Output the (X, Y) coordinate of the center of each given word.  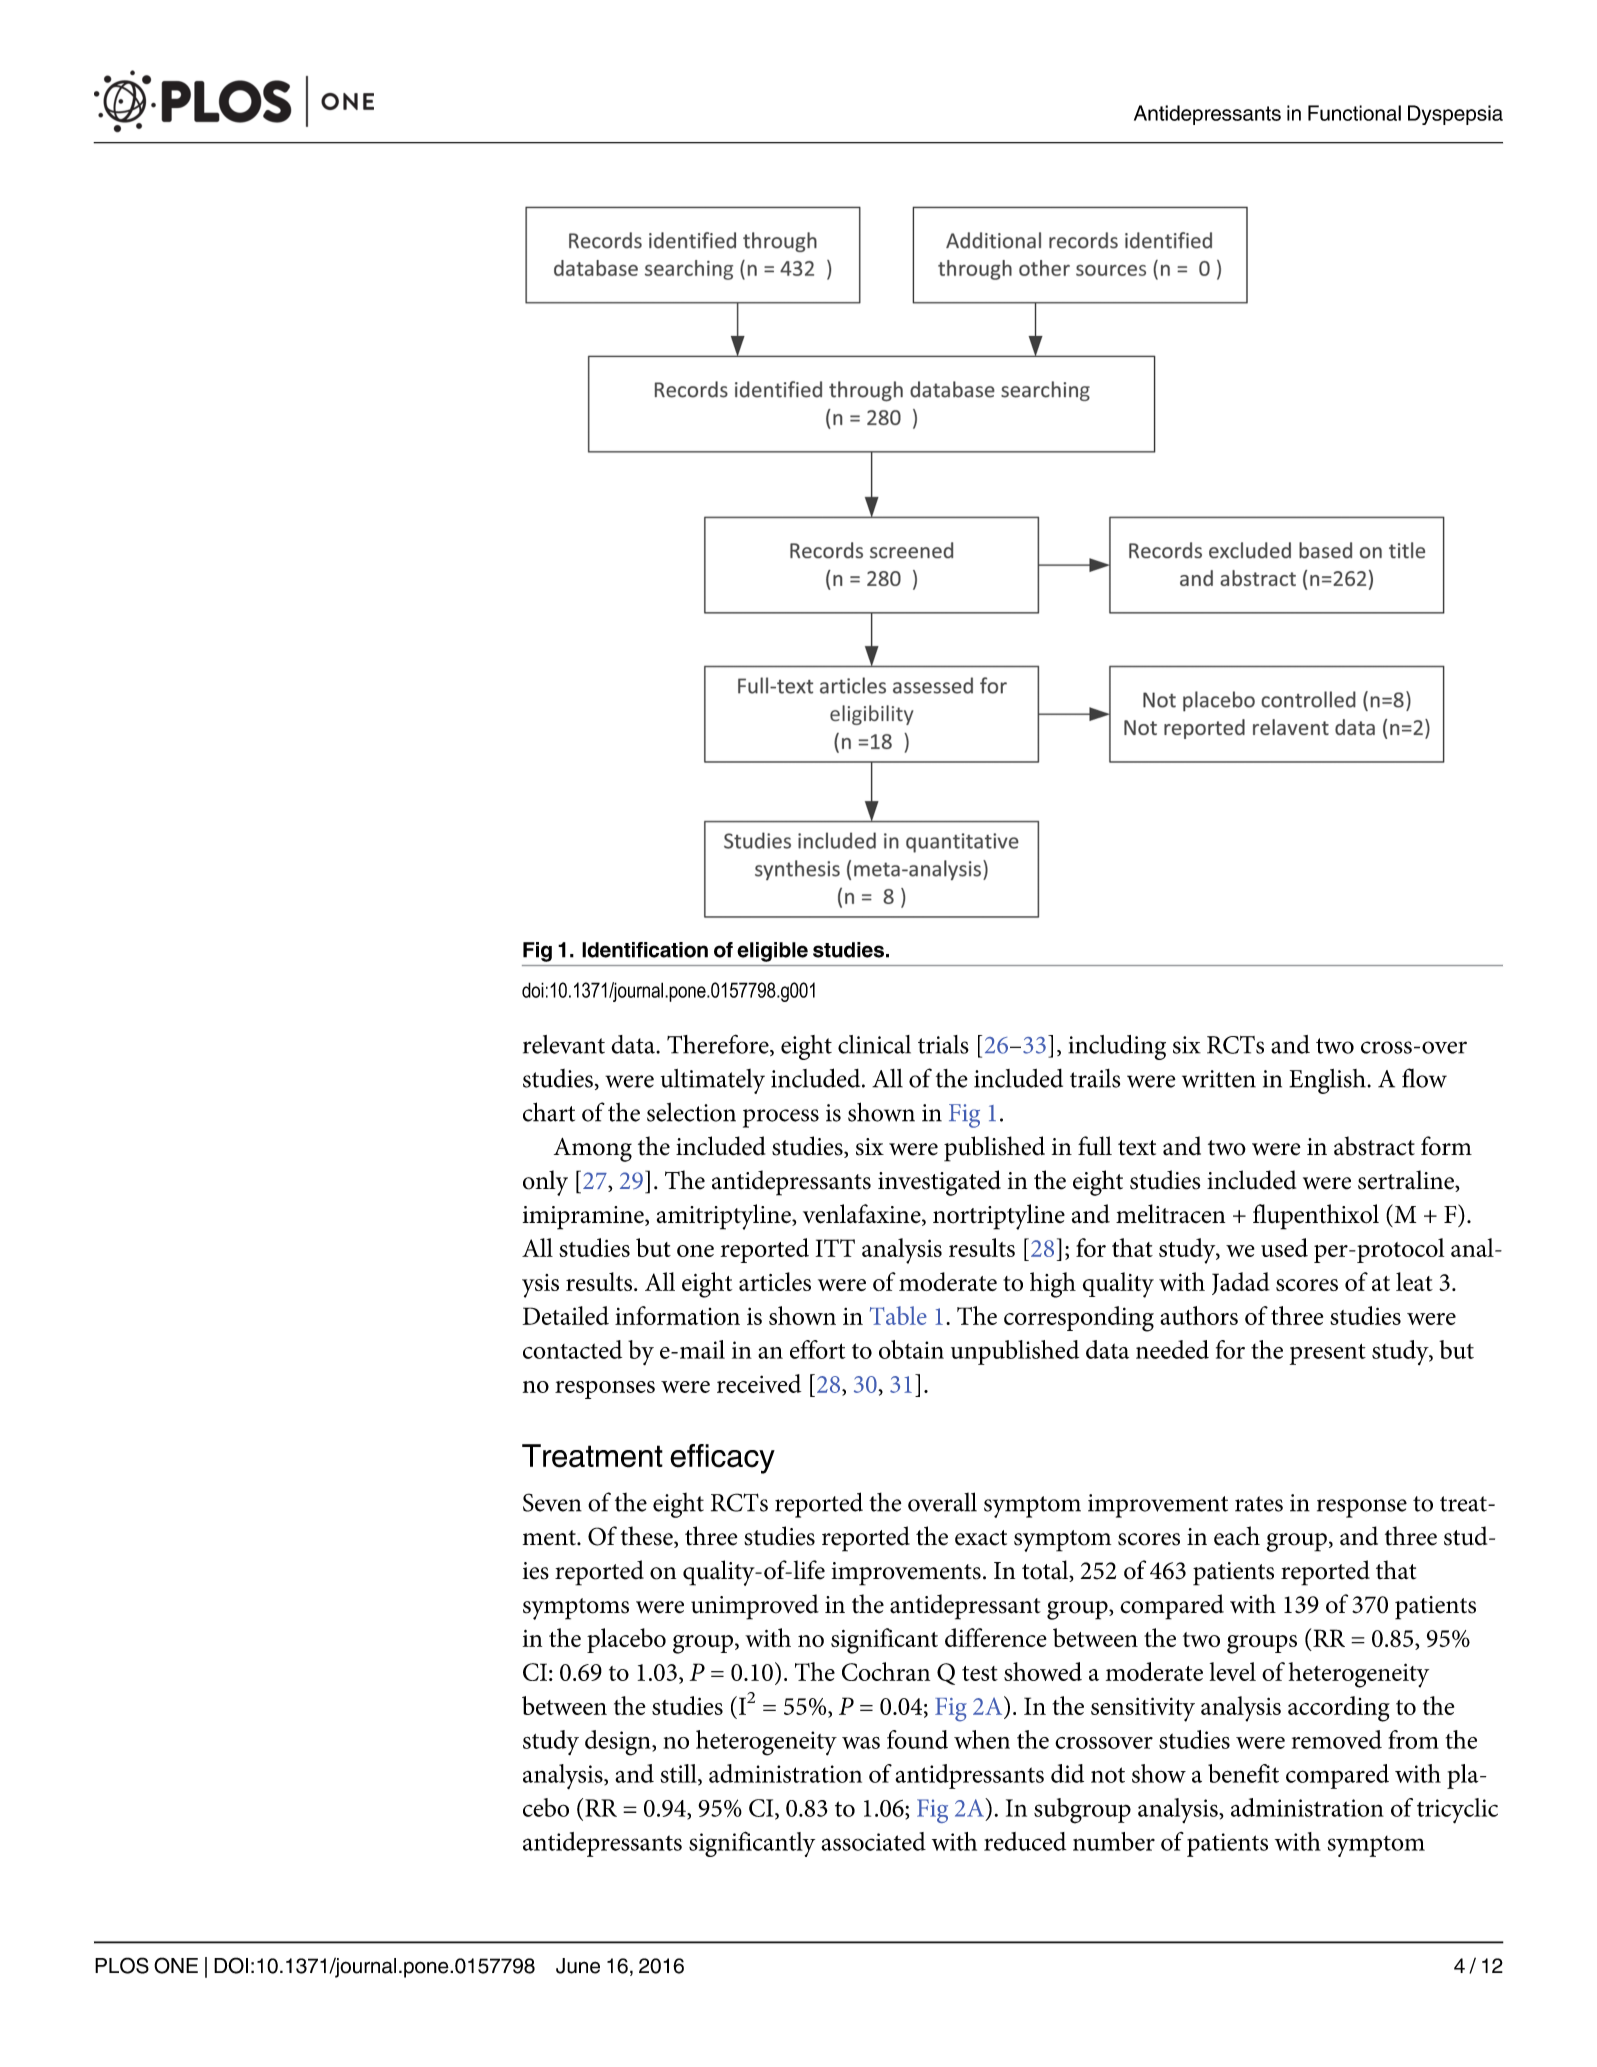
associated (873, 1841)
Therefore (719, 1045)
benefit (1243, 1773)
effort (817, 1349)
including (1117, 1047)
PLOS (122, 1965)
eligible (772, 952)
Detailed (566, 1315)
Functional (1354, 113)
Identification (645, 950)
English (1327, 1081)
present (1328, 1354)
